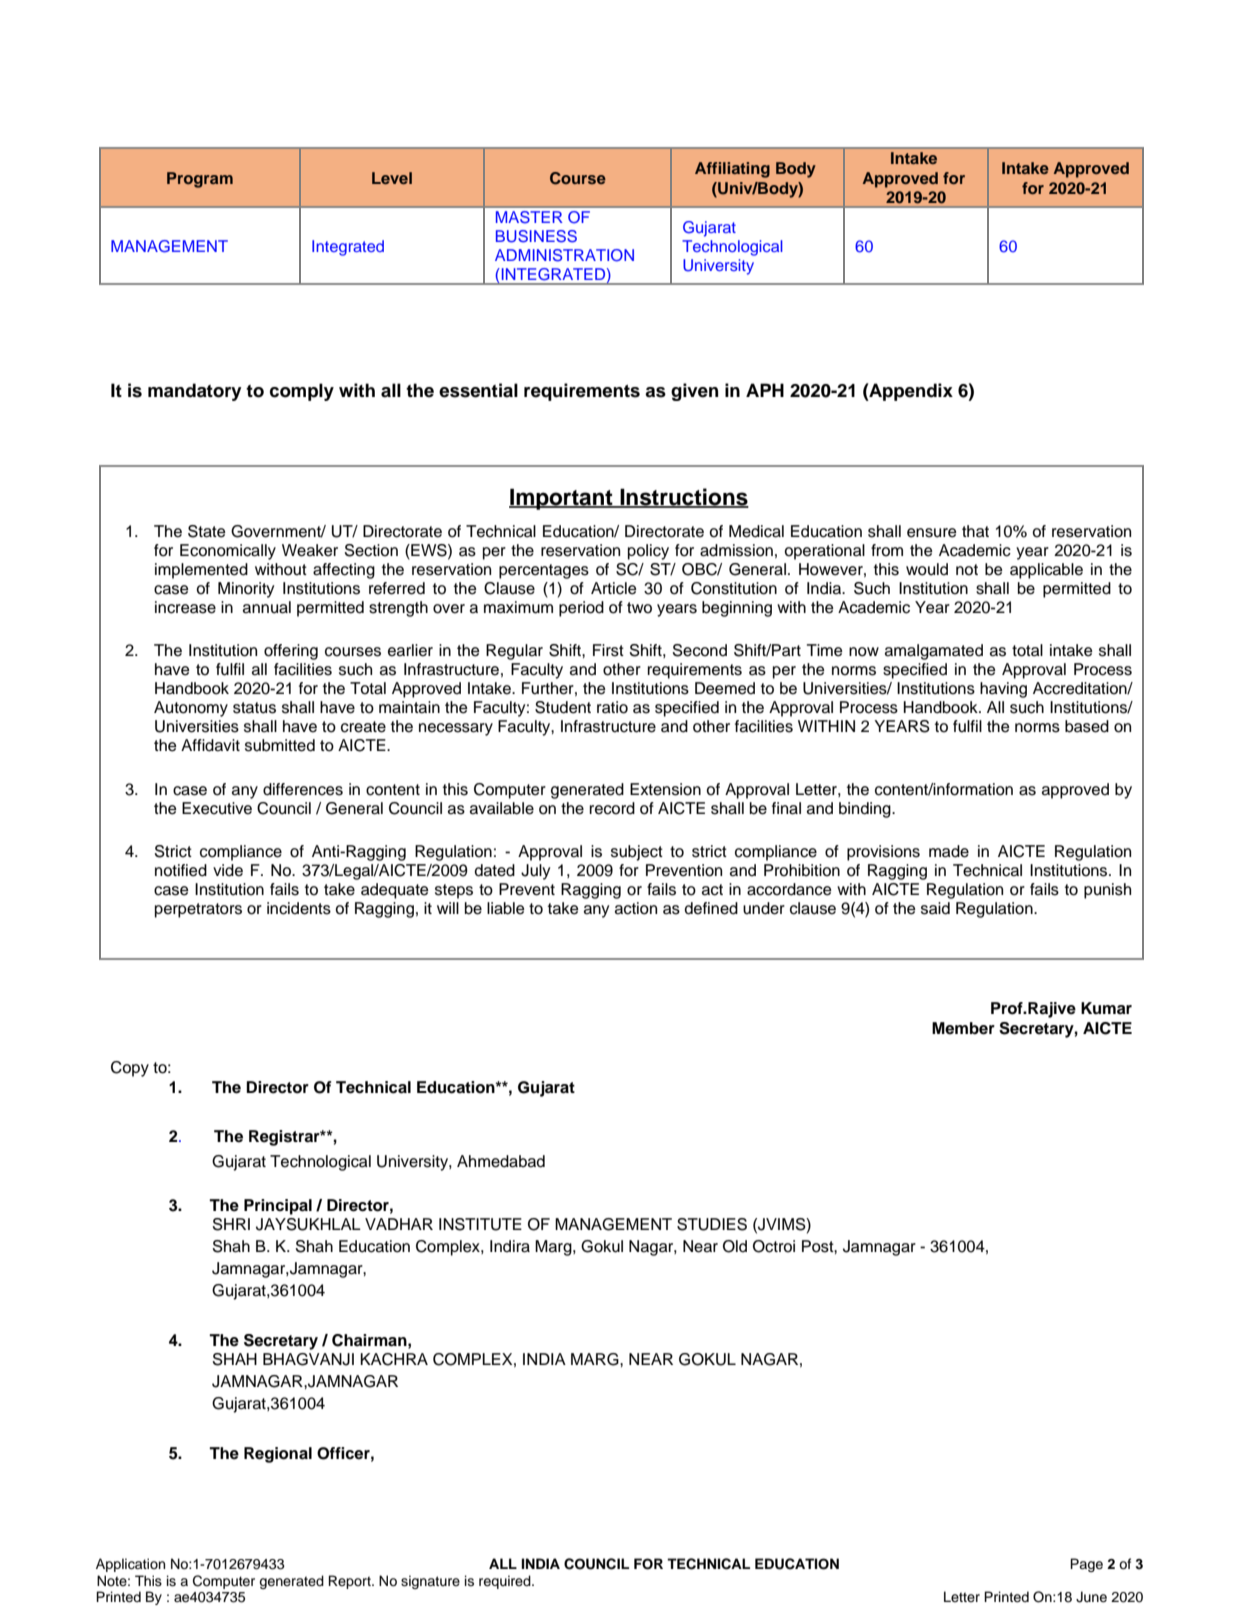 The image size is (1254, 1622). What do you see at coordinates (506, 1582) in the screenshot?
I see `required` at bounding box center [506, 1582].
